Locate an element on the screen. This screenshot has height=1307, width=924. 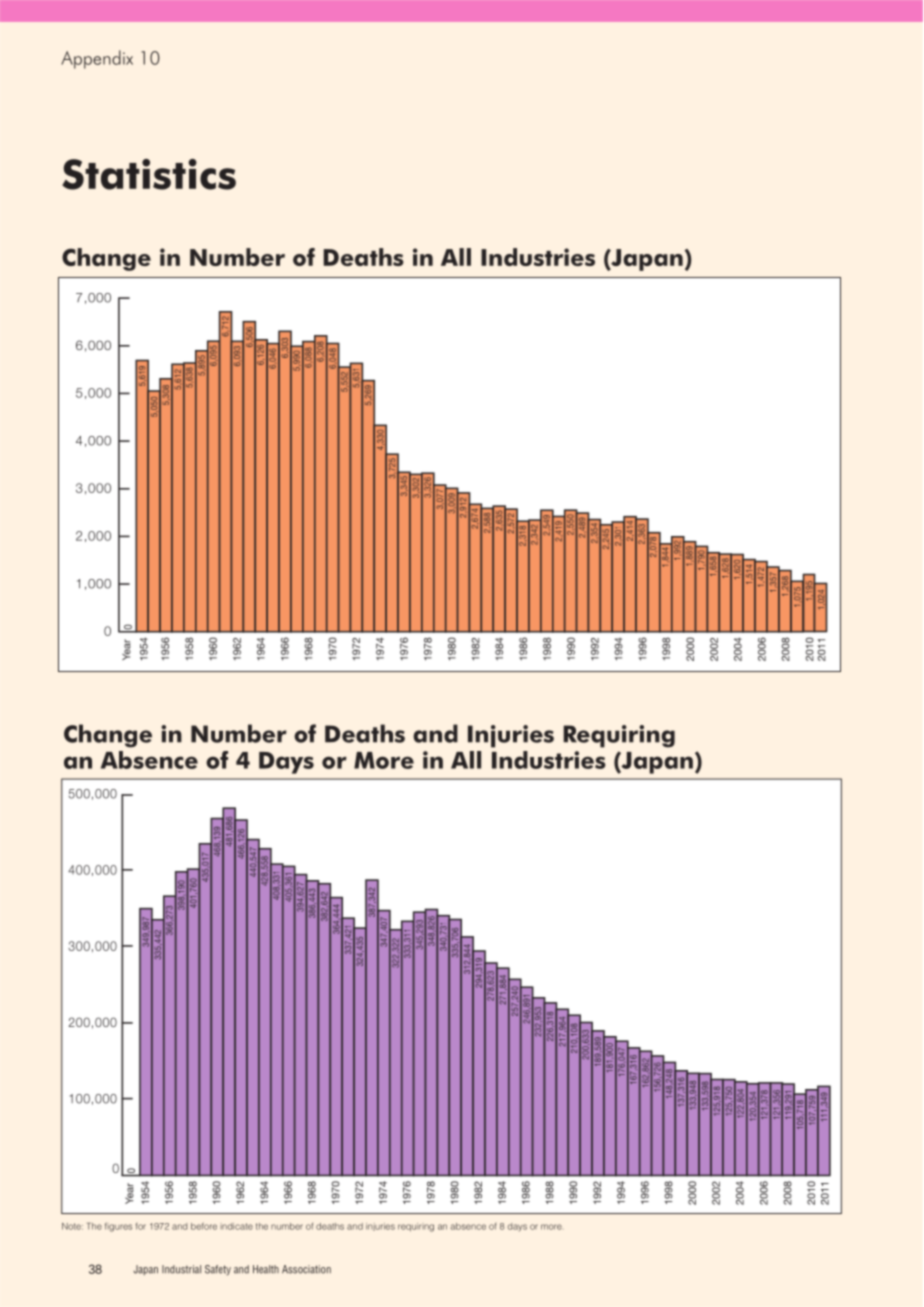
Statistics is located at coordinates (149, 174).
